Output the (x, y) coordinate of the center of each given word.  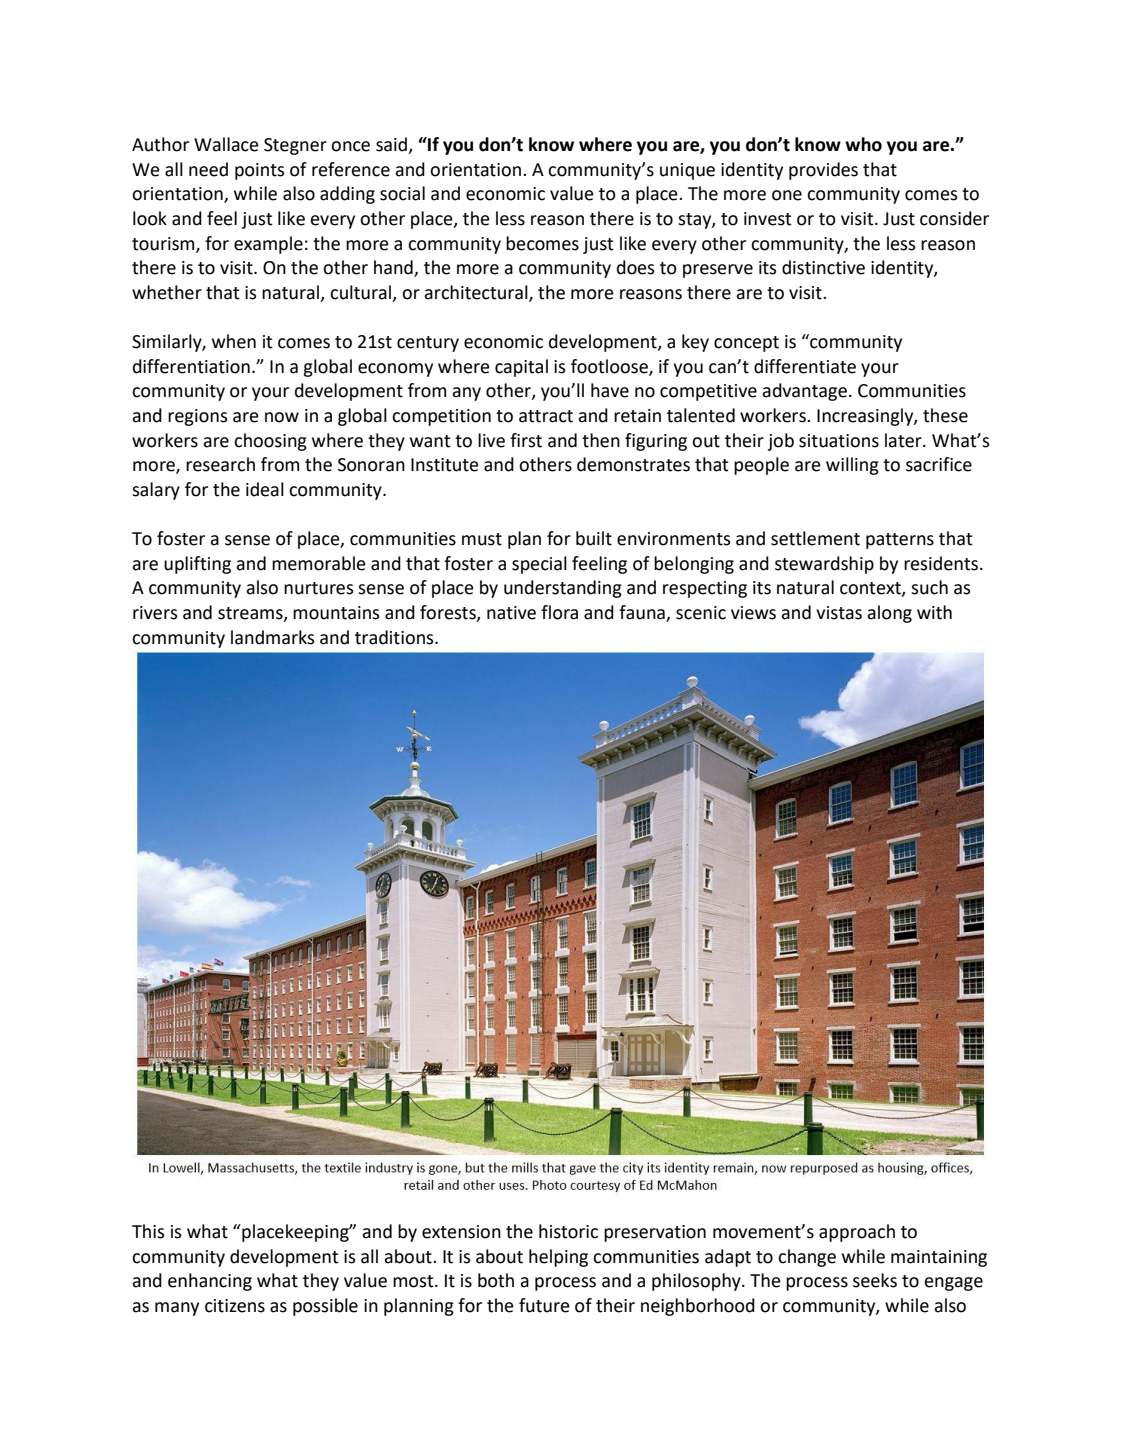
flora (559, 612)
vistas (839, 613)
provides (823, 171)
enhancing (210, 1282)
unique (687, 171)
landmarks (273, 637)
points (260, 171)
